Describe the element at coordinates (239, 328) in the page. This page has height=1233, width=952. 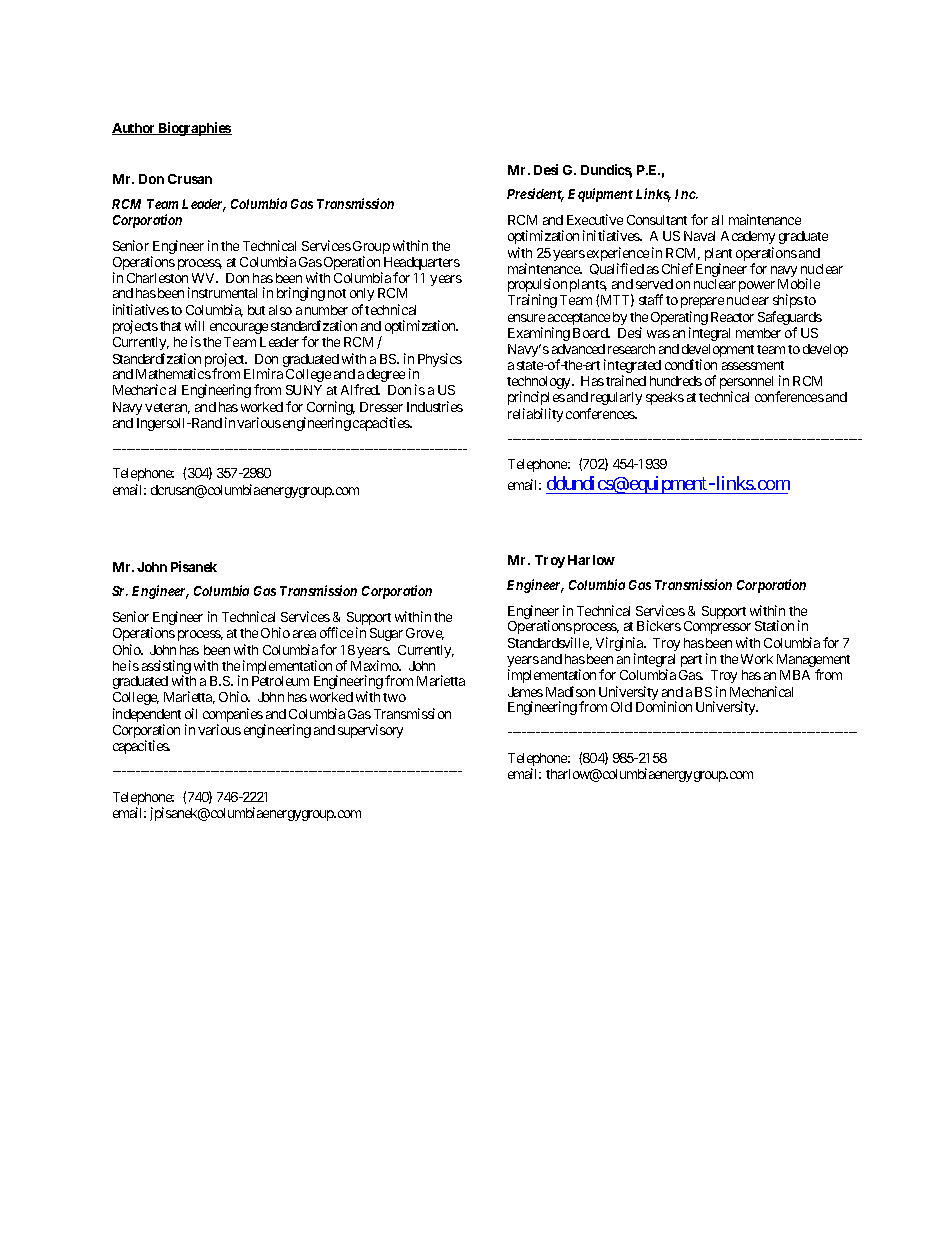
I see `encourage` at that location.
